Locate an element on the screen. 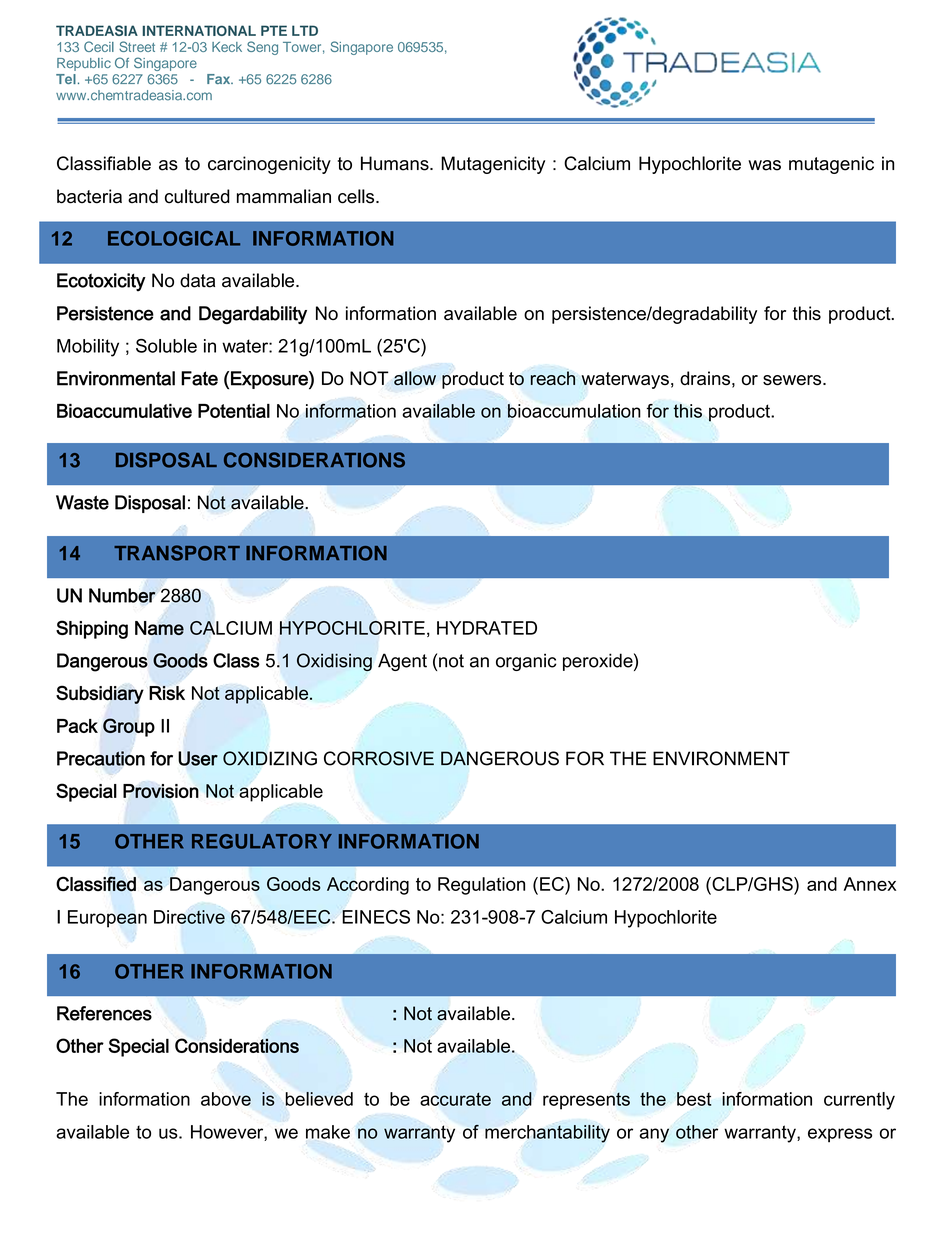 The image size is (952, 1233). Bioaccumulative is located at coordinates (124, 411).
